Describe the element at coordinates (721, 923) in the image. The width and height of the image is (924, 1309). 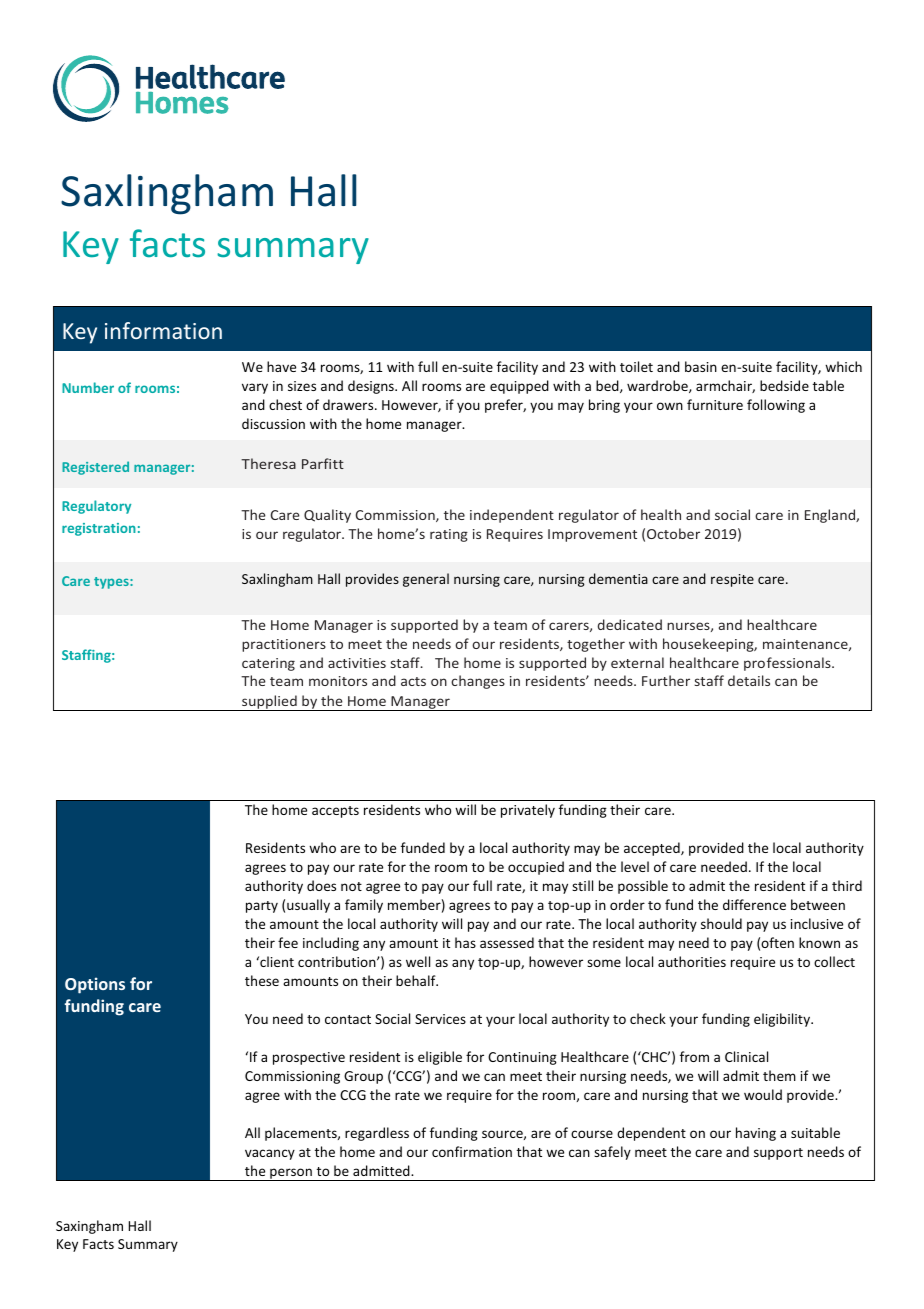
I see `should` at that location.
